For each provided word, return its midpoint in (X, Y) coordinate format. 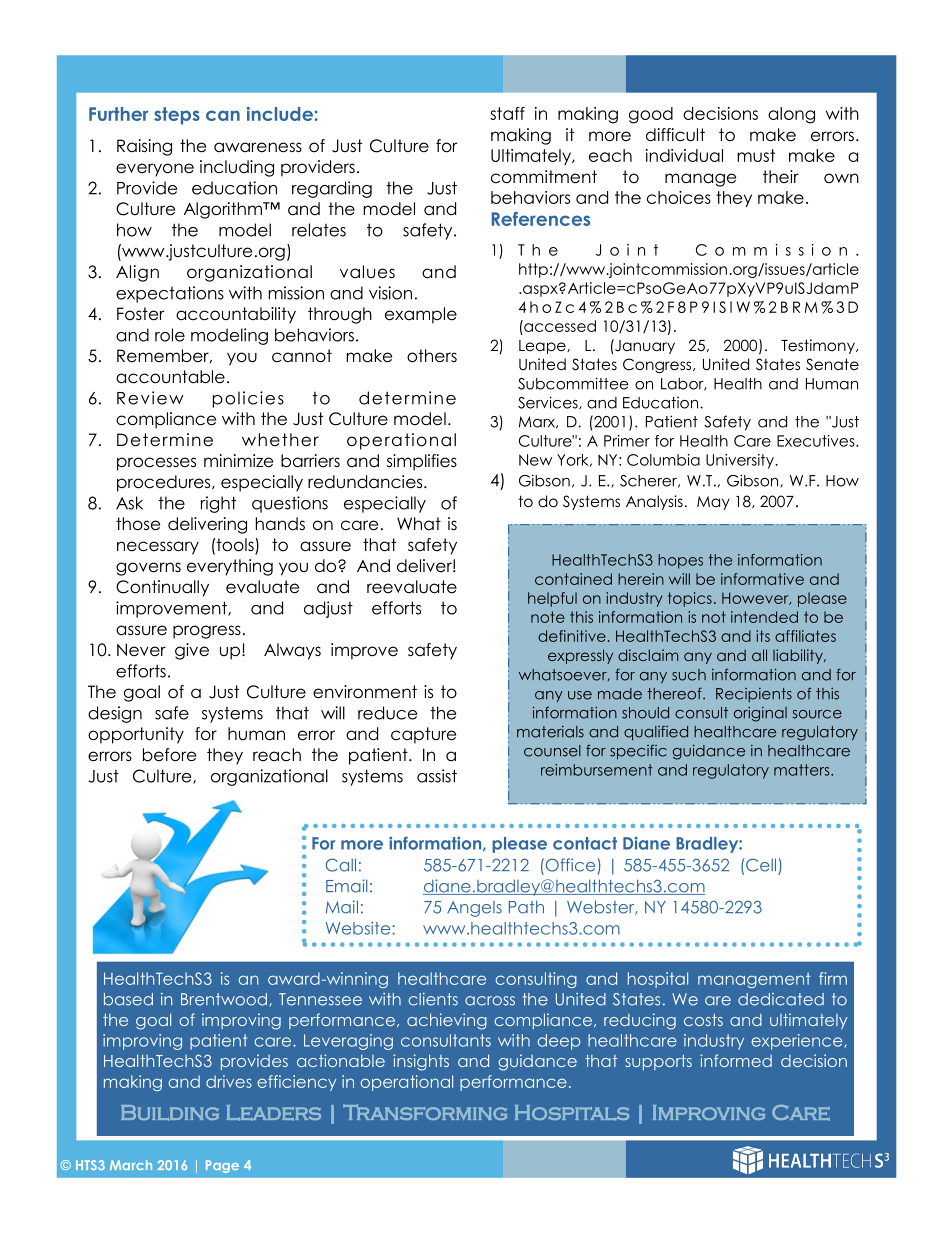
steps (177, 116)
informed (736, 1060)
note (548, 617)
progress (207, 632)
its (763, 636)
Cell (761, 865)
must (756, 155)
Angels (474, 909)
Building (170, 1113)
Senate (832, 364)
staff (507, 113)
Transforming (425, 1112)
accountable (170, 377)
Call (341, 865)
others (432, 356)
